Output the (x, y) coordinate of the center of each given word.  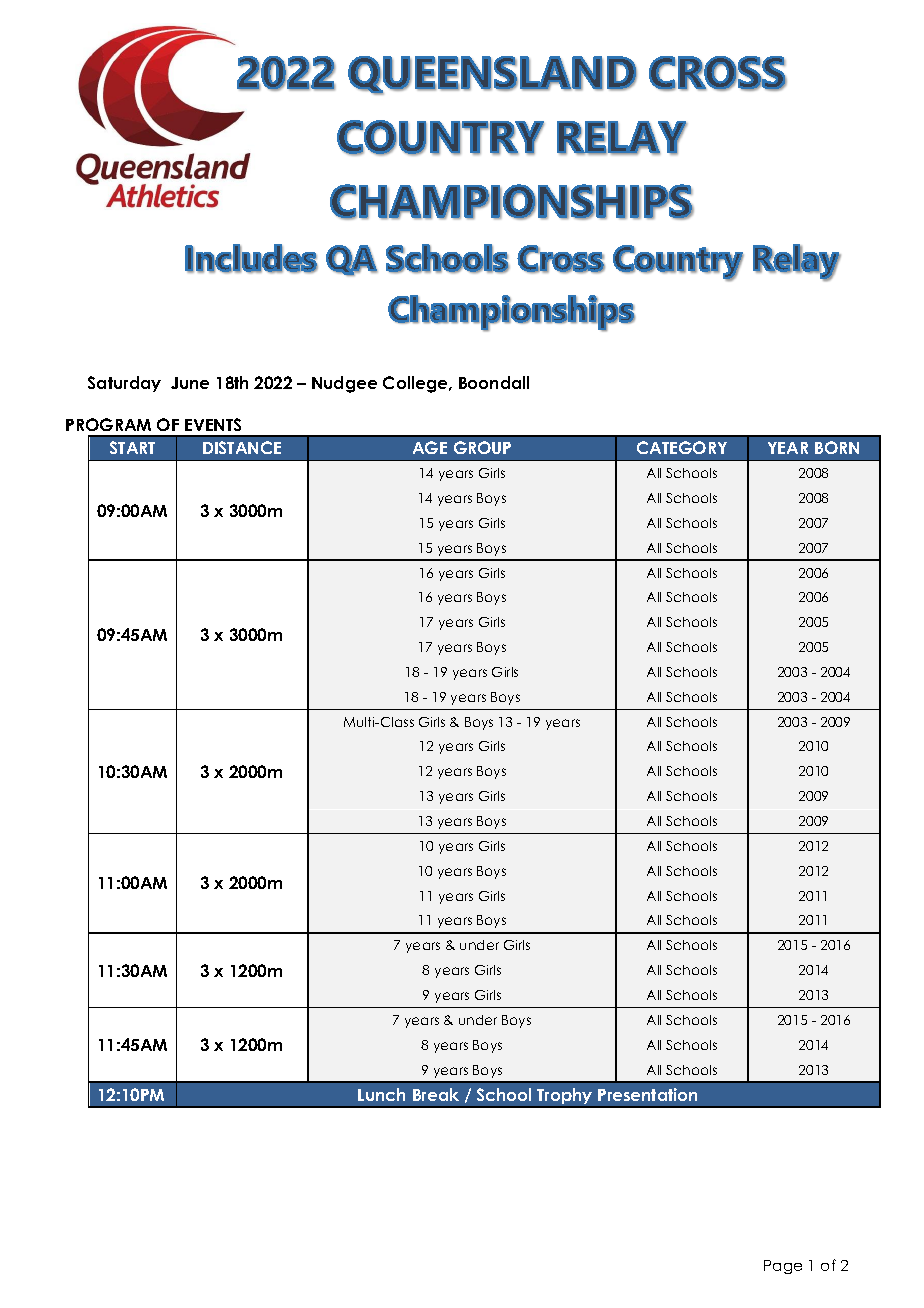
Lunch (381, 1094)
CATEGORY (682, 447)
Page (783, 1267)
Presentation (647, 1094)
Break (436, 1094)
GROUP (482, 447)
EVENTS (213, 424)
